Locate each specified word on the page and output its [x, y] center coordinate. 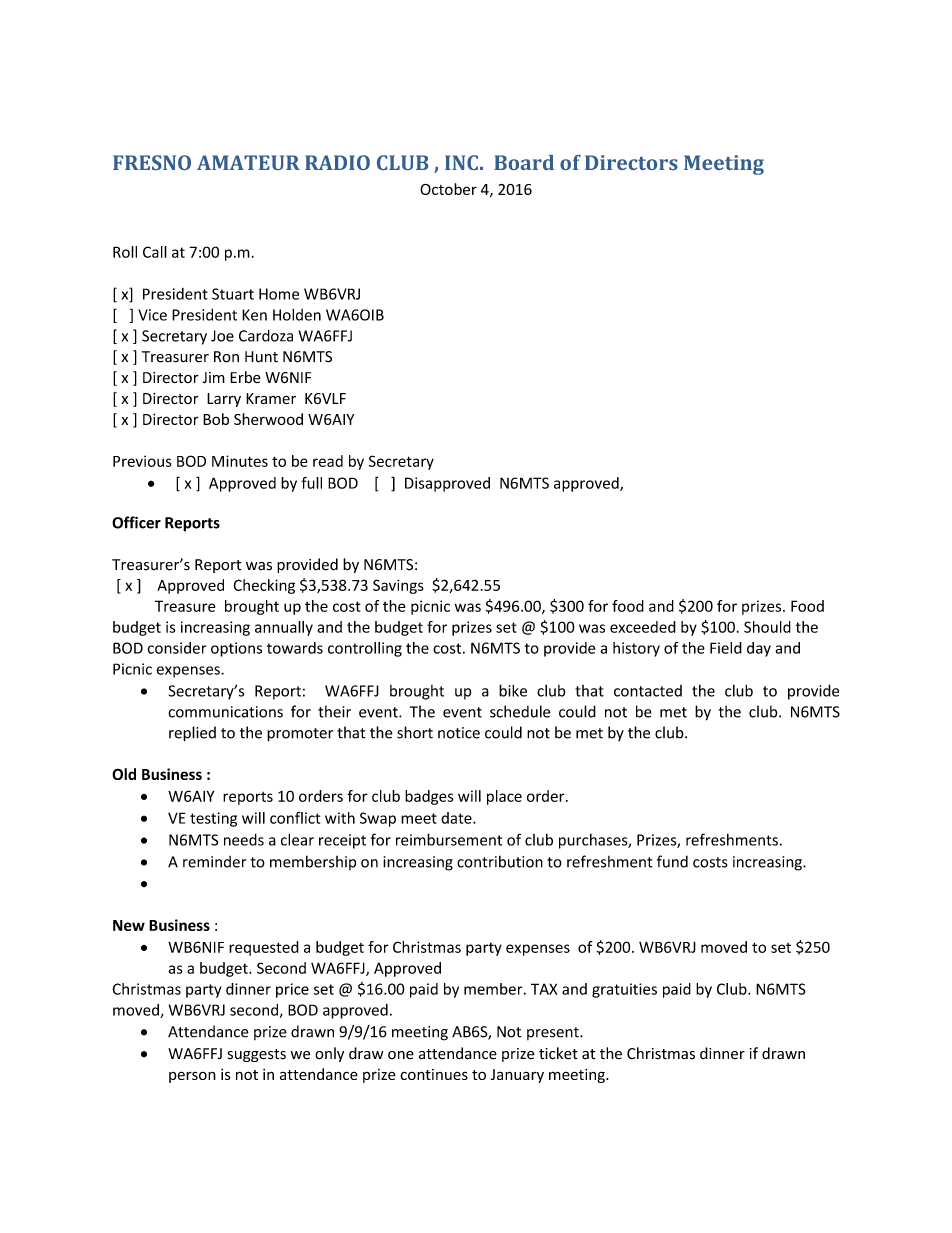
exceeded [643, 627]
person [192, 1077]
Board [524, 162]
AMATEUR [248, 162]
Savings [398, 586]
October [448, 189]
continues [434, 1074]
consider [177, 648]
